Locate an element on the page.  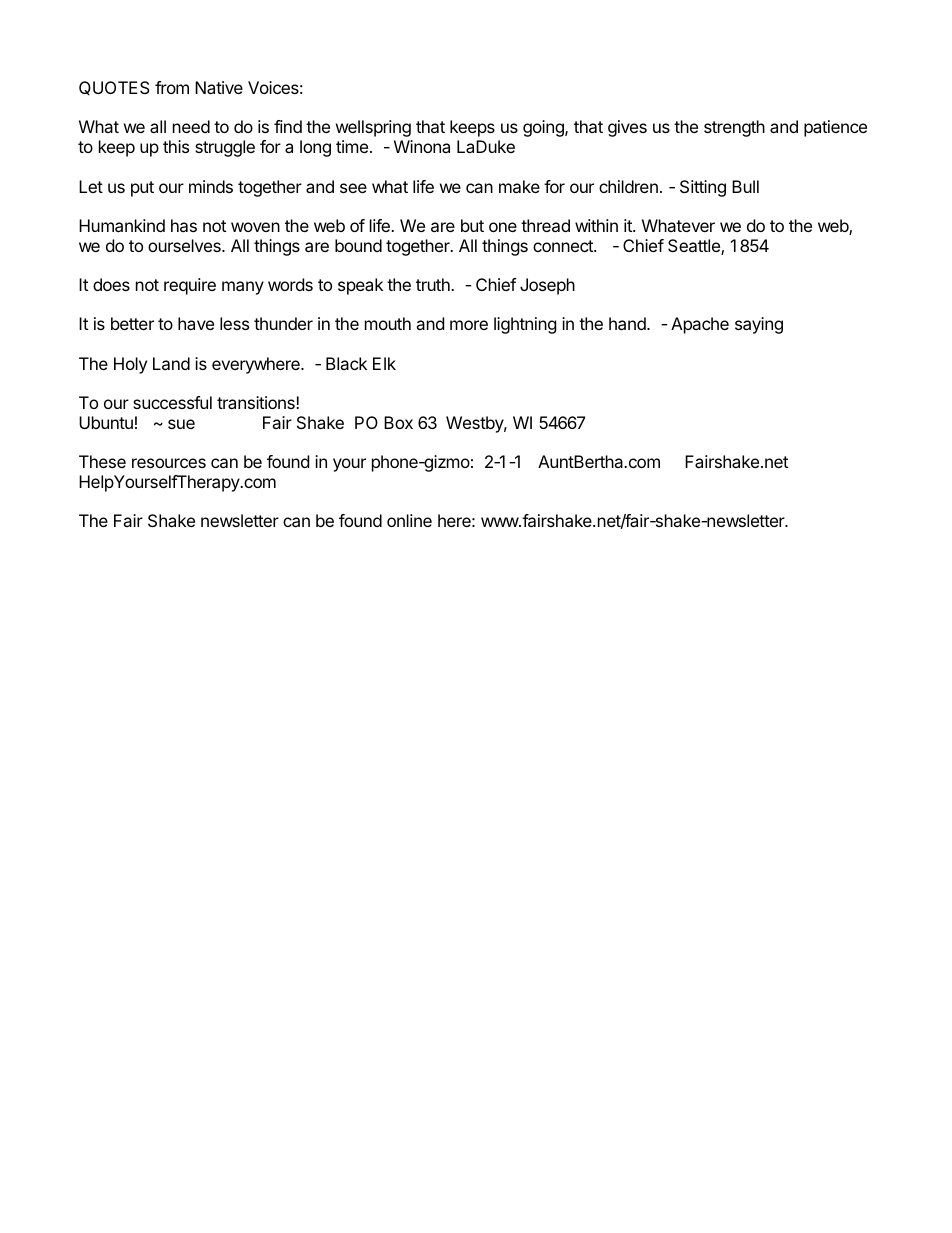
online is located at coordinates (409, 520).
